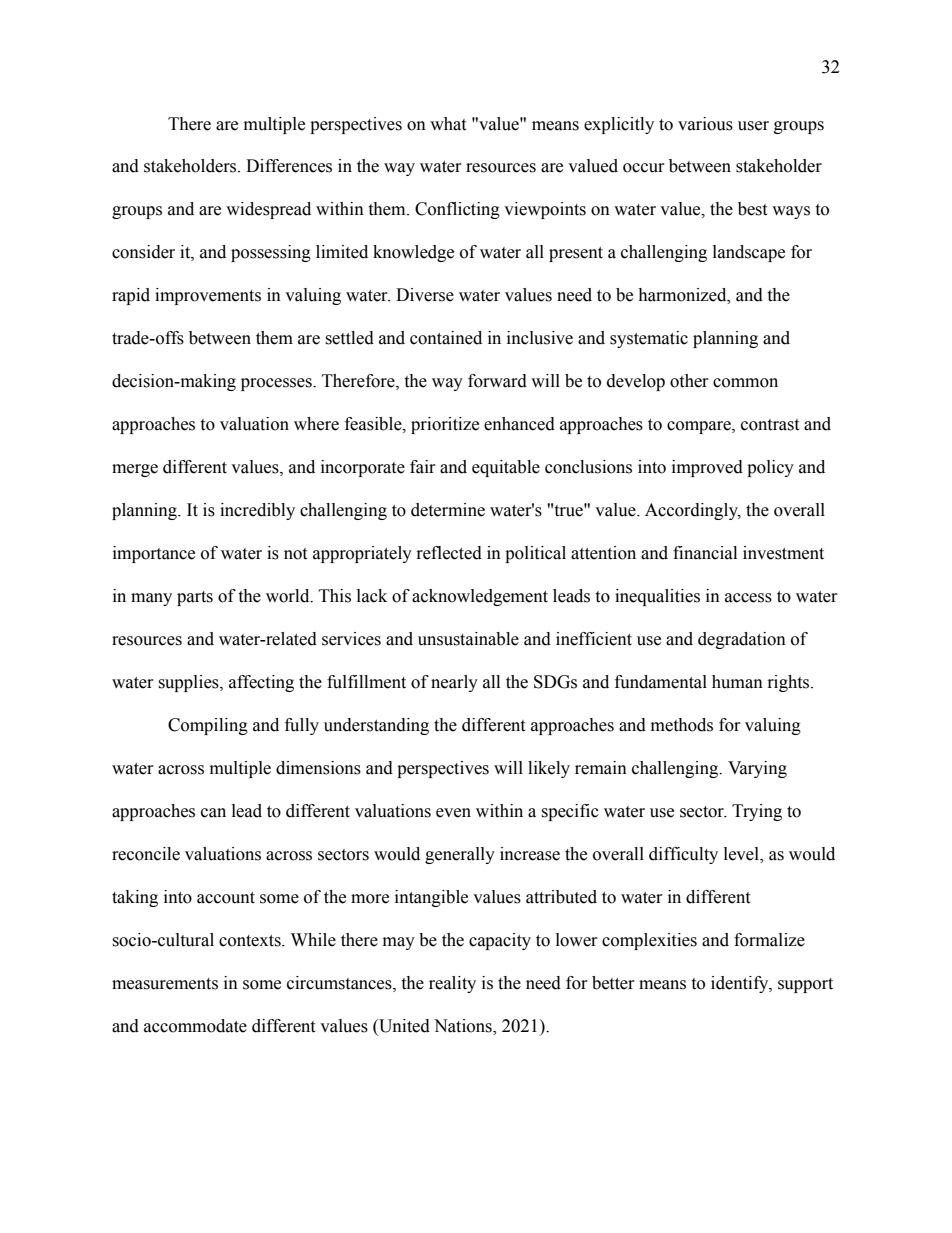  What do you see at coordinates (213, 813) in the document?
I see `can` at bounding box center [213, 813].
